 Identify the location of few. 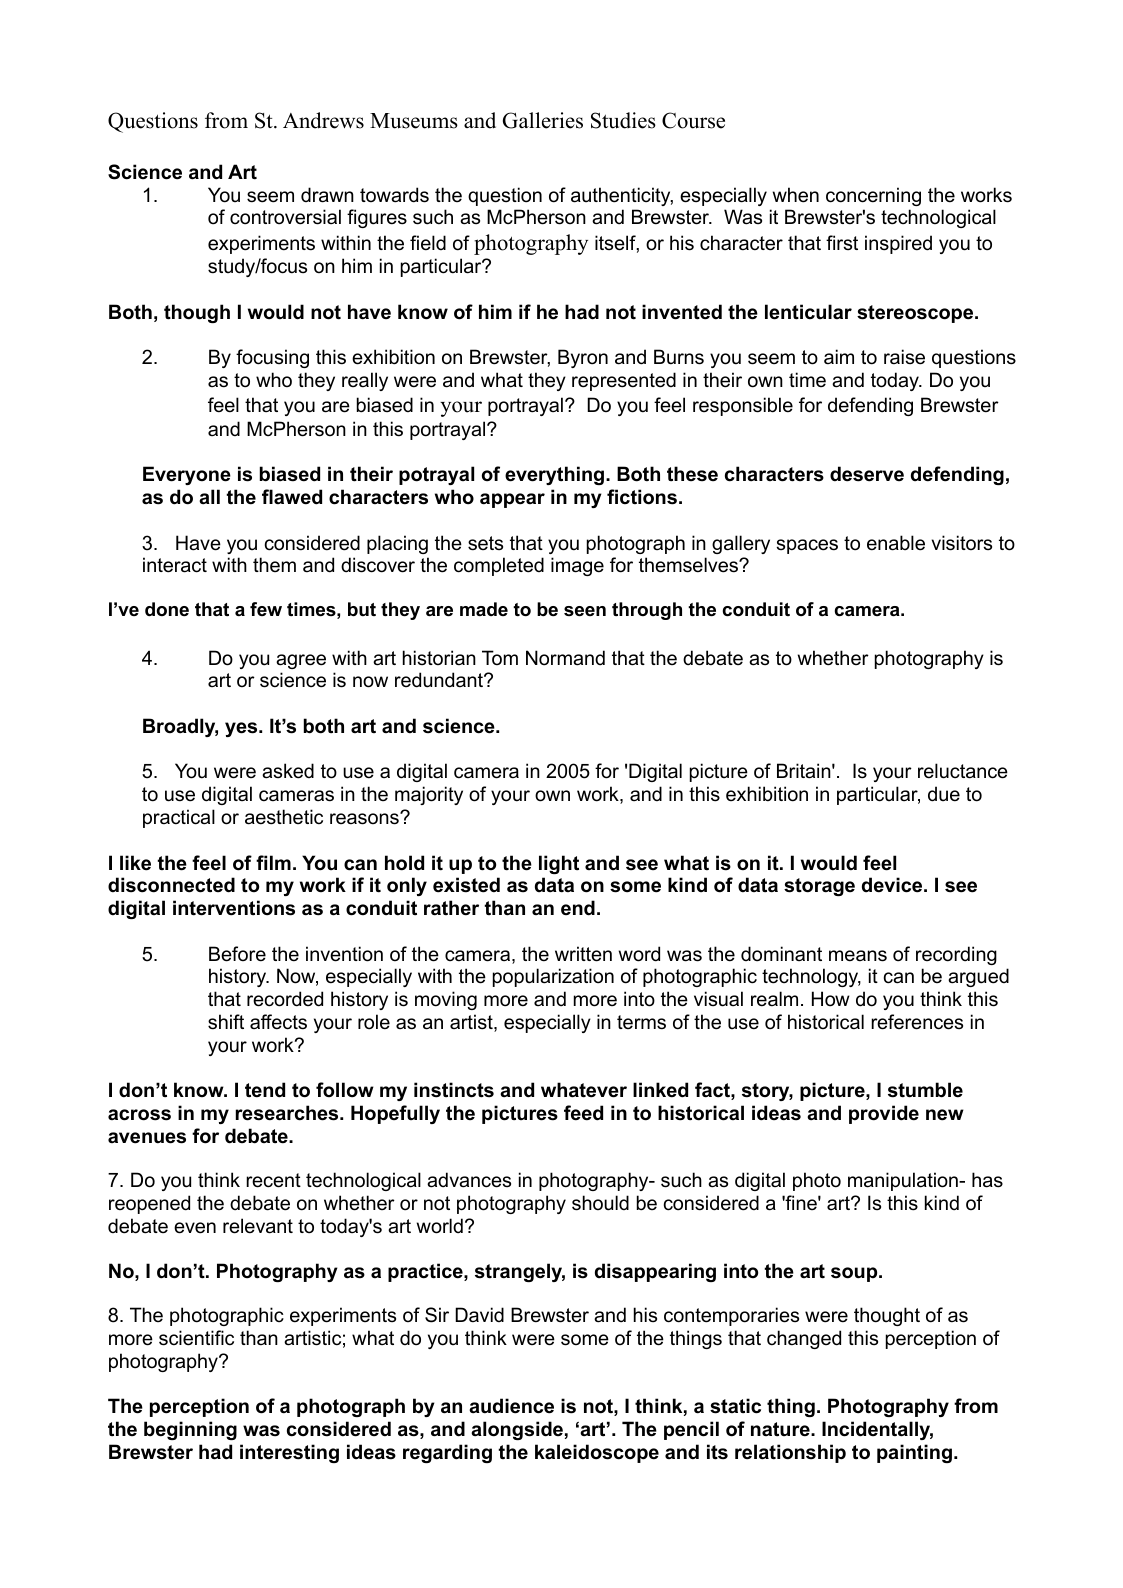
(266, 609).
